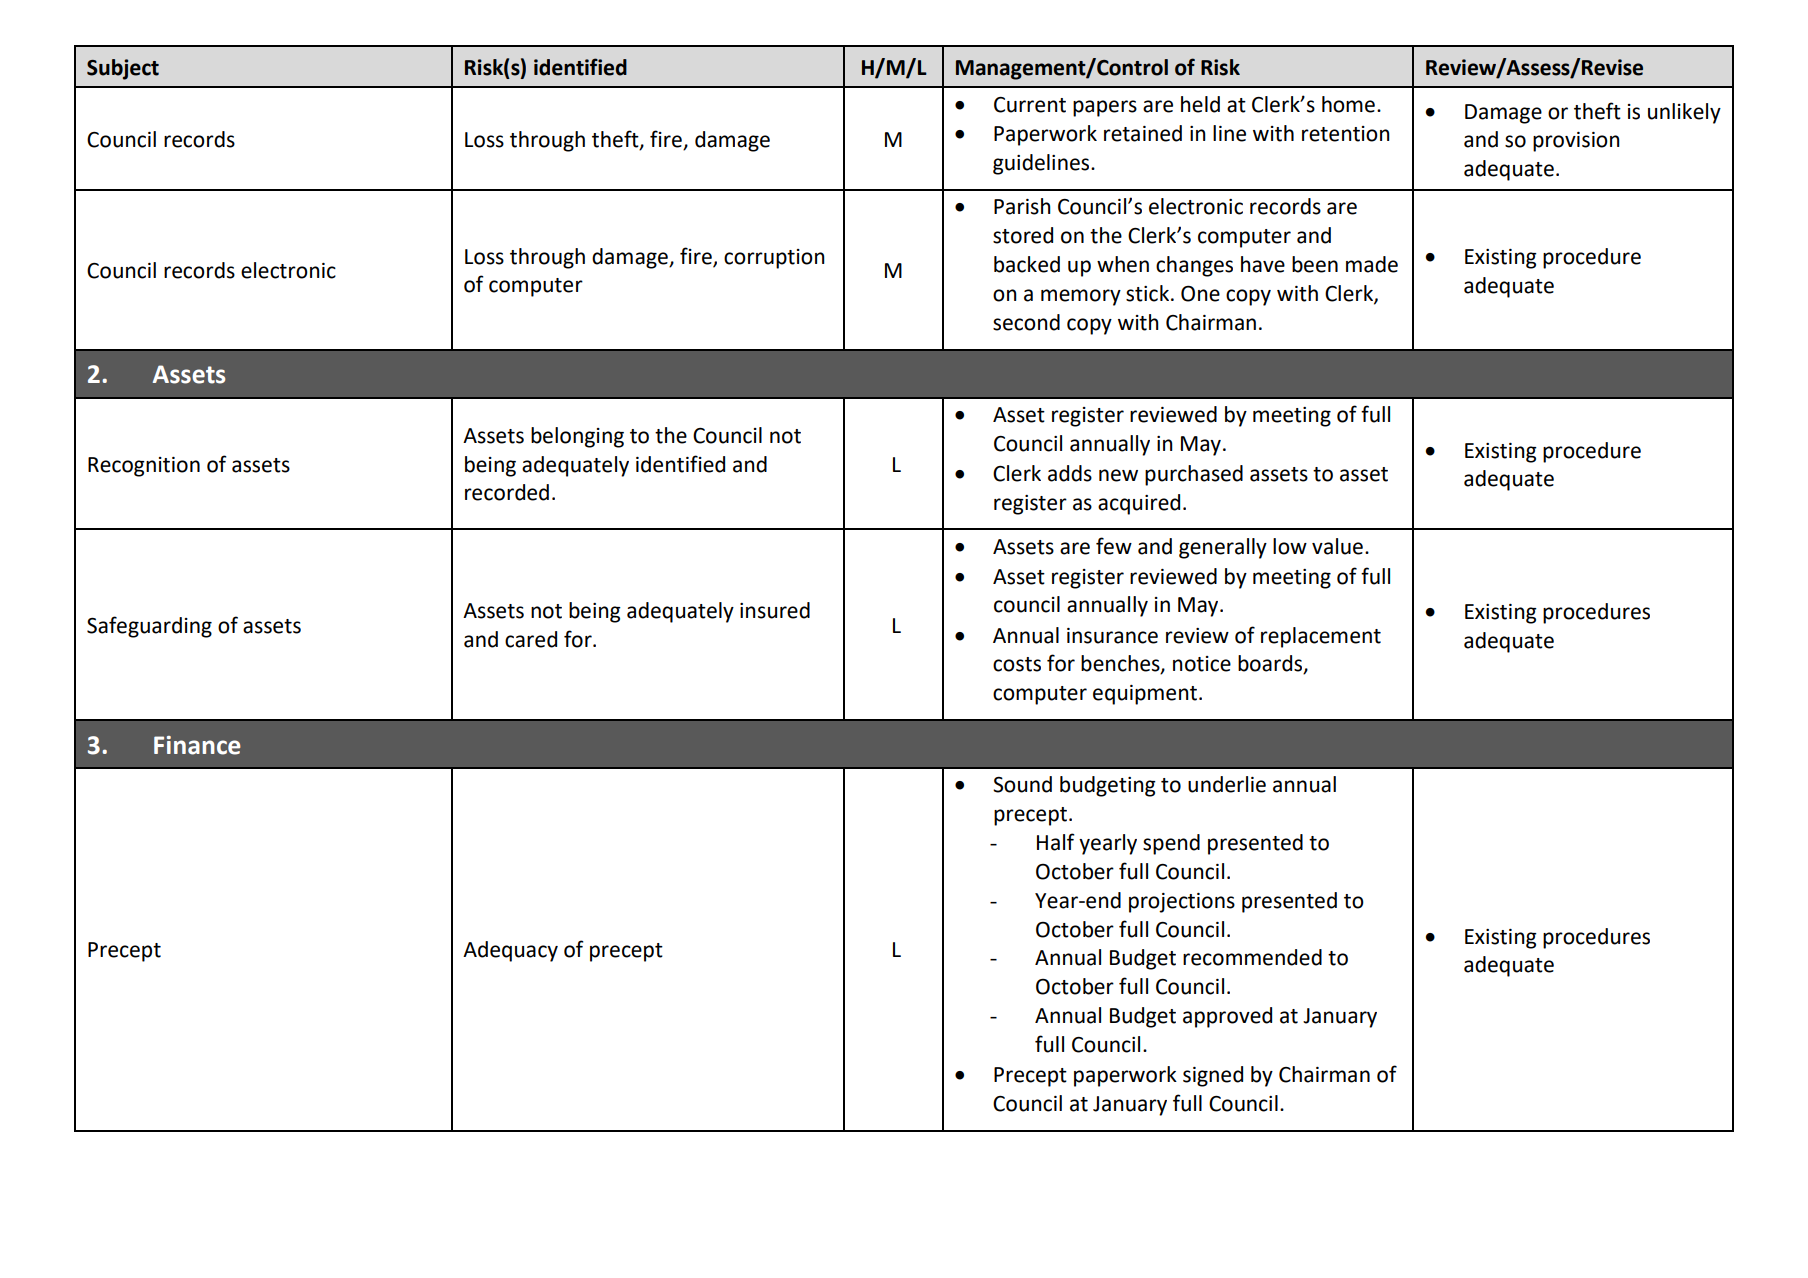  Describe the element at coordinates (1022, 784) in the document. I see `Sound` at that location.
